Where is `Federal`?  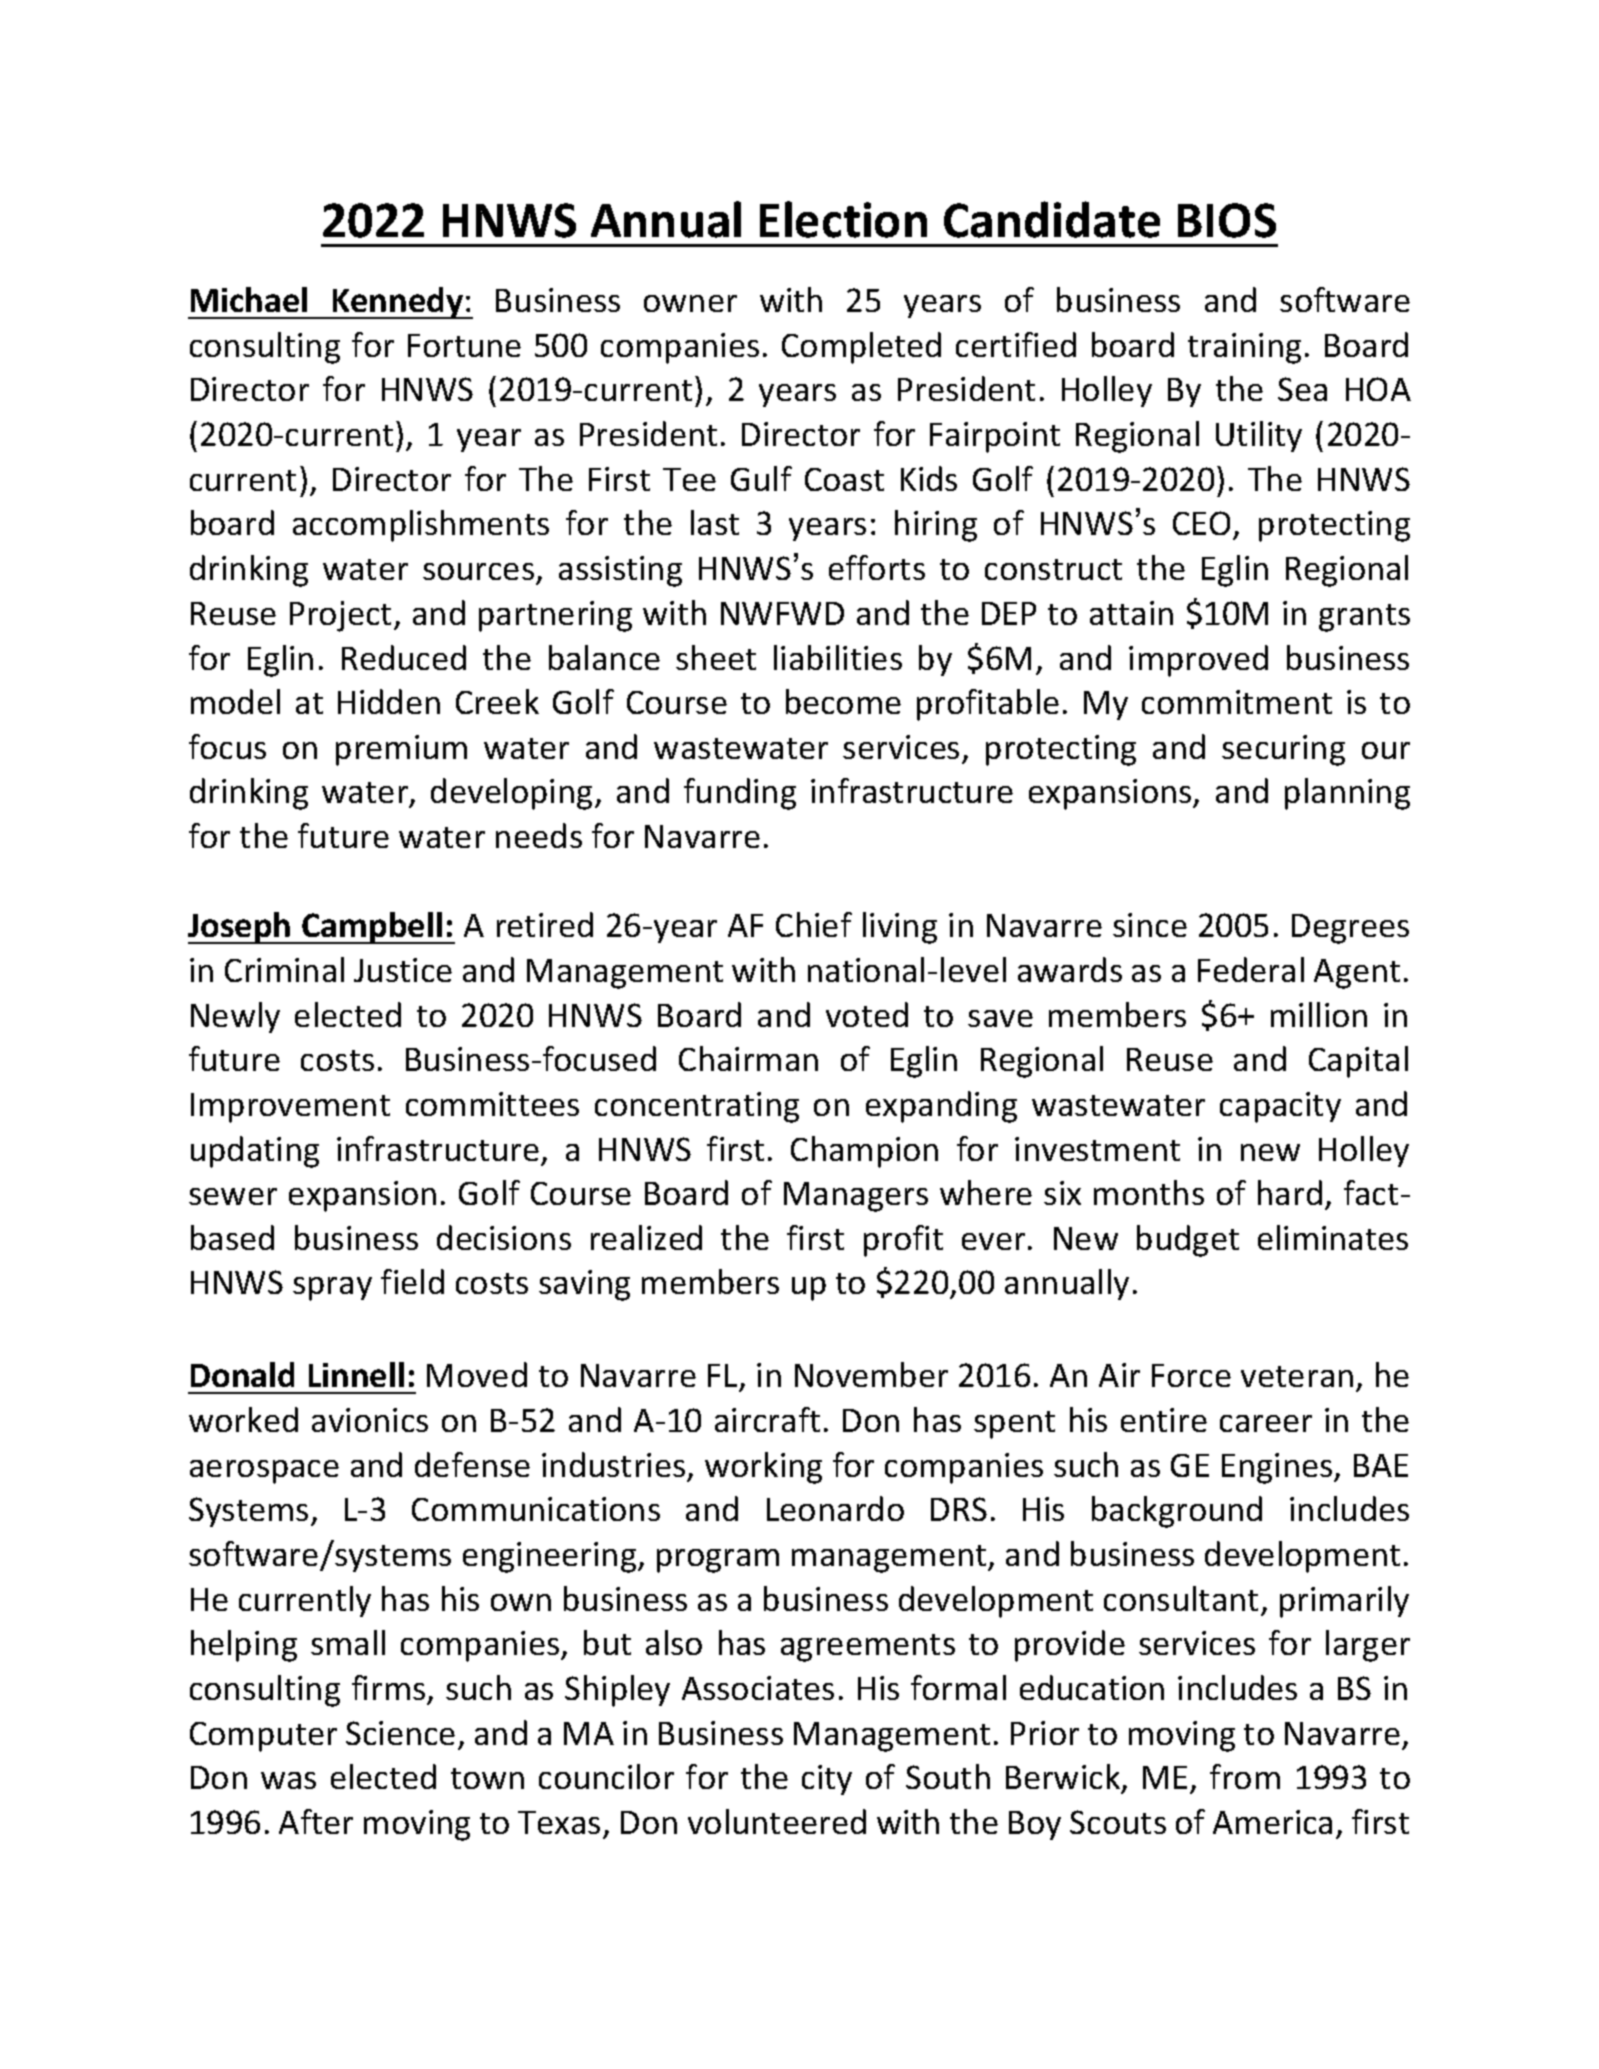
Federal is located at coordinates (1251, 969).
